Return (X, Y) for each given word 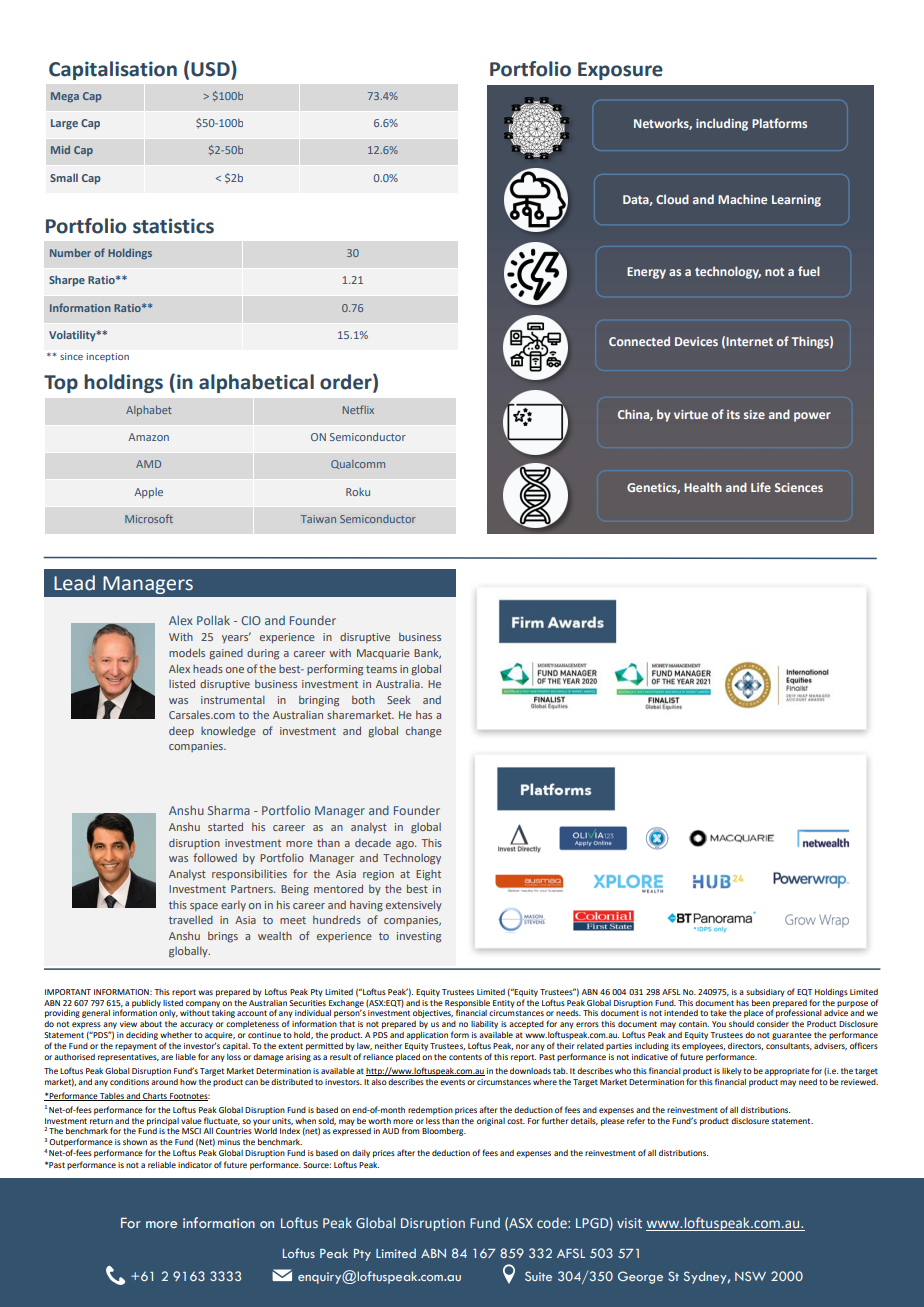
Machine (742, 199)
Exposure (620, 71)
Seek (399, 699)
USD (211, 70)
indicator (195, 1165)
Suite (538, 1276)
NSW (750, 1276)
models (187, 652)
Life (761, 487)
